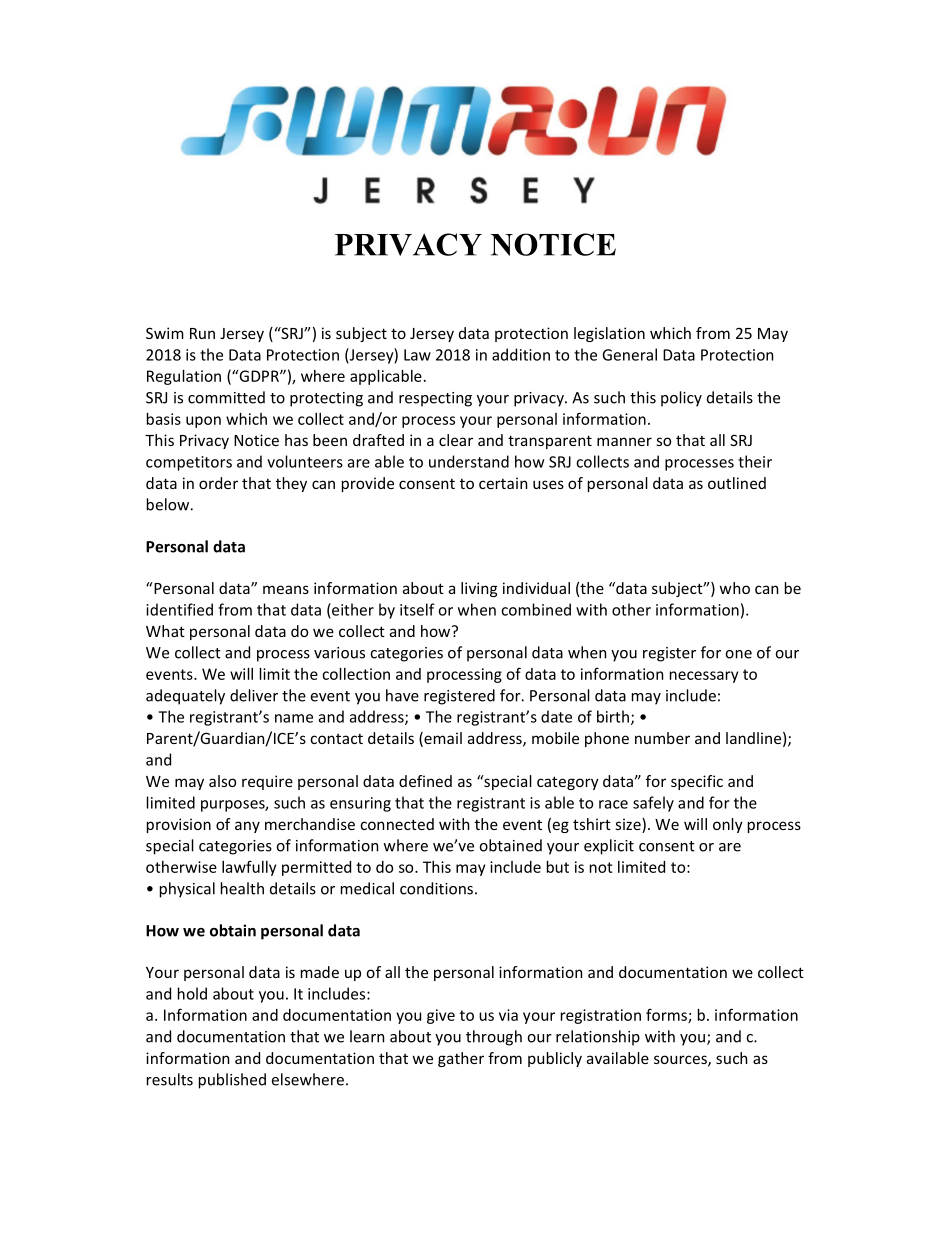 Image resolution: width=952 pixels, height=1233 pixels. What do you see at coordinates (286, 589) in the page?
I see `means` at bounding box center [286, 589].
